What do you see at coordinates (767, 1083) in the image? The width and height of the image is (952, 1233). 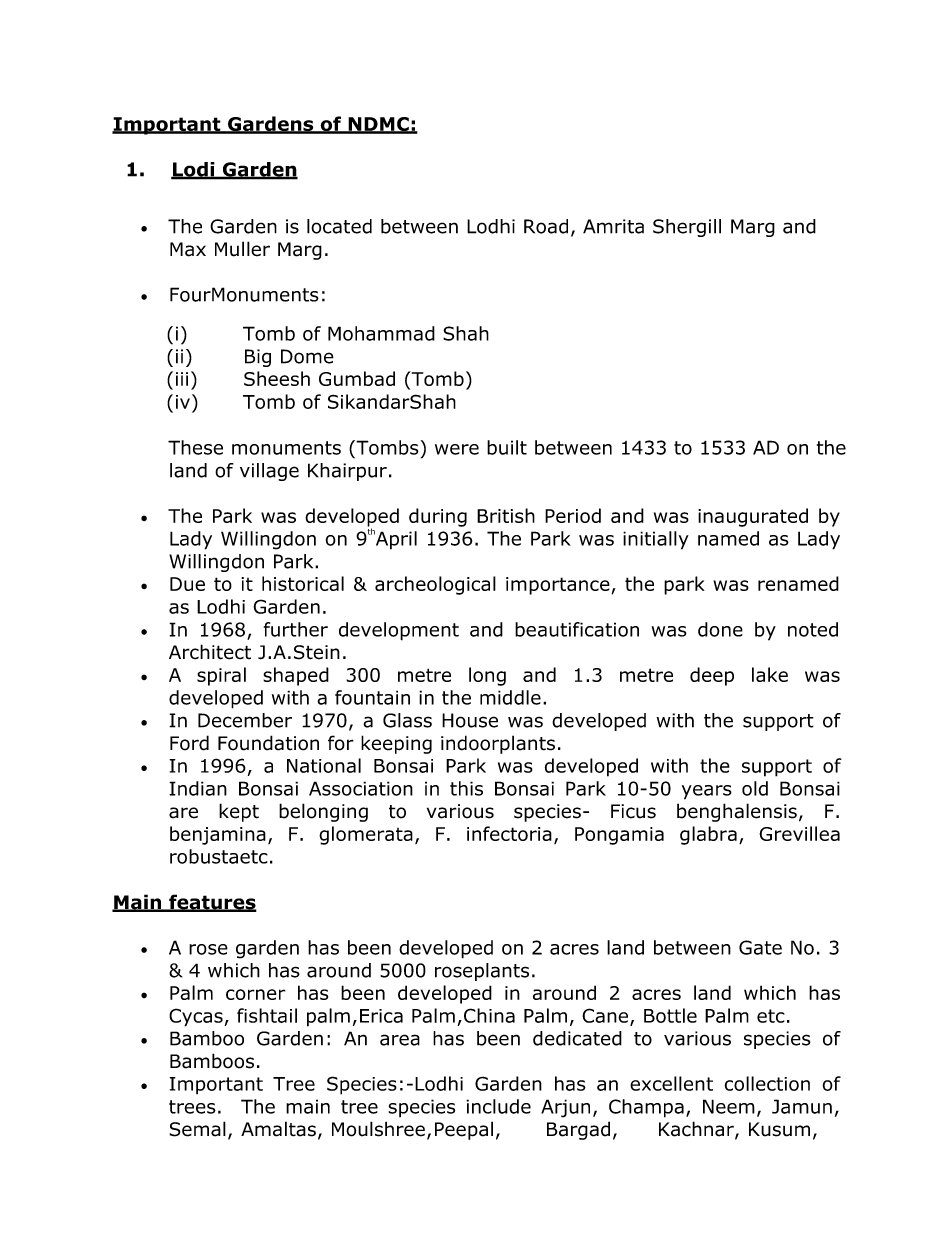 I see `collection` at bounding box center [767, 1083].
